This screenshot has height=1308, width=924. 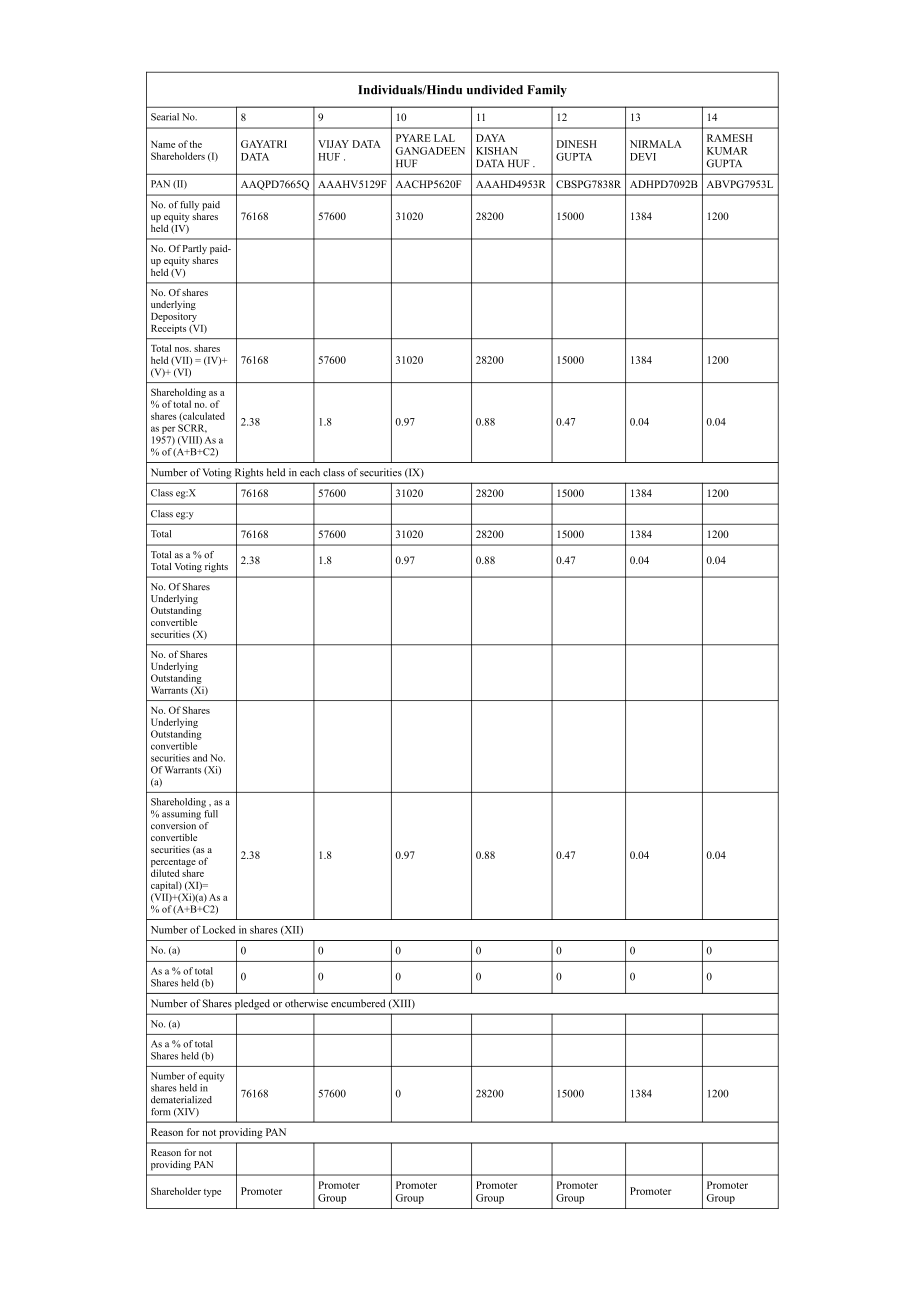 What do you see at coordinates (444, 138) in the screenshot?
I see `LAL` at bounding box center [444, 138].
